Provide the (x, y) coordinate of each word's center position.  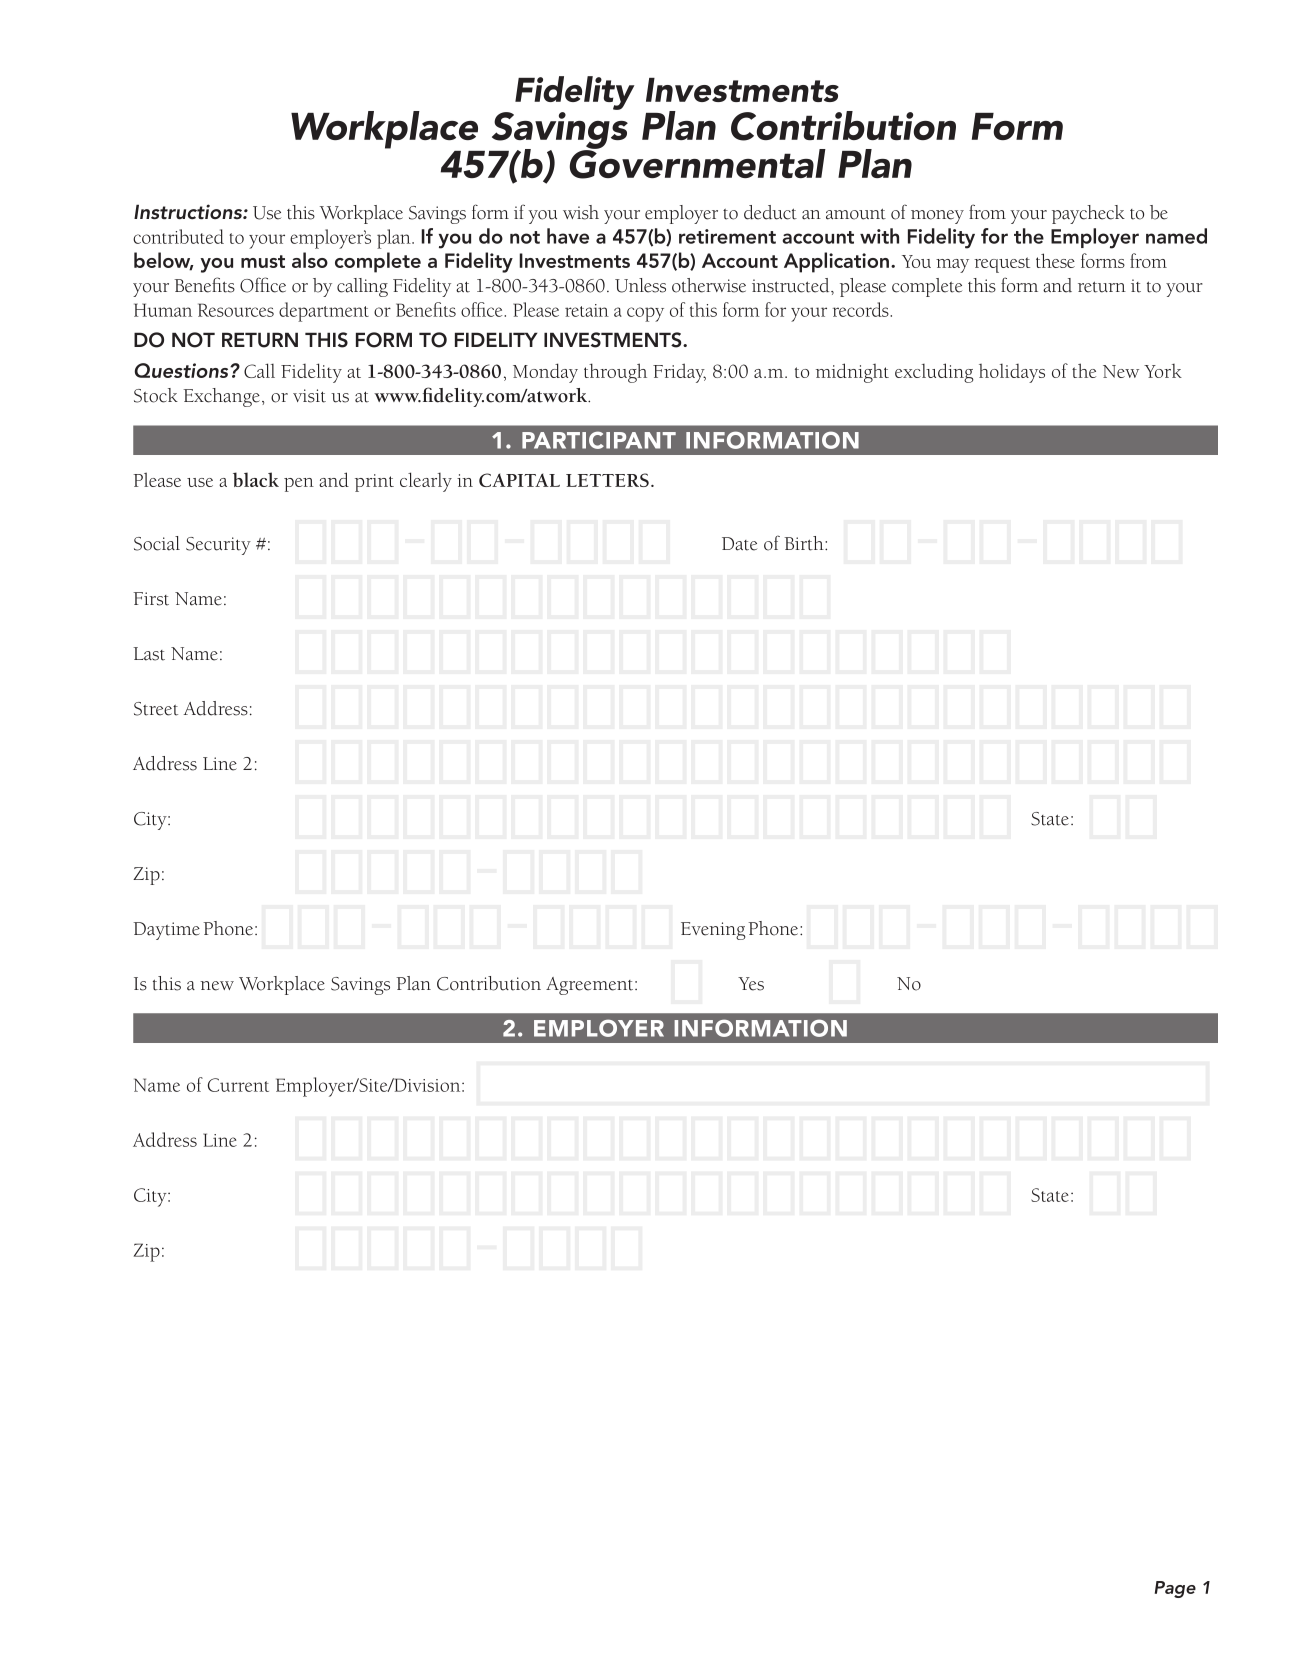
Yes (751, 984)
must (263, 261)
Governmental (698, 163)
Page (1175, 1589)
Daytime (166, 931)
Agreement (591, 986)
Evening (713, 931)
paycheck (1088, 214)
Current (238, 1085)
